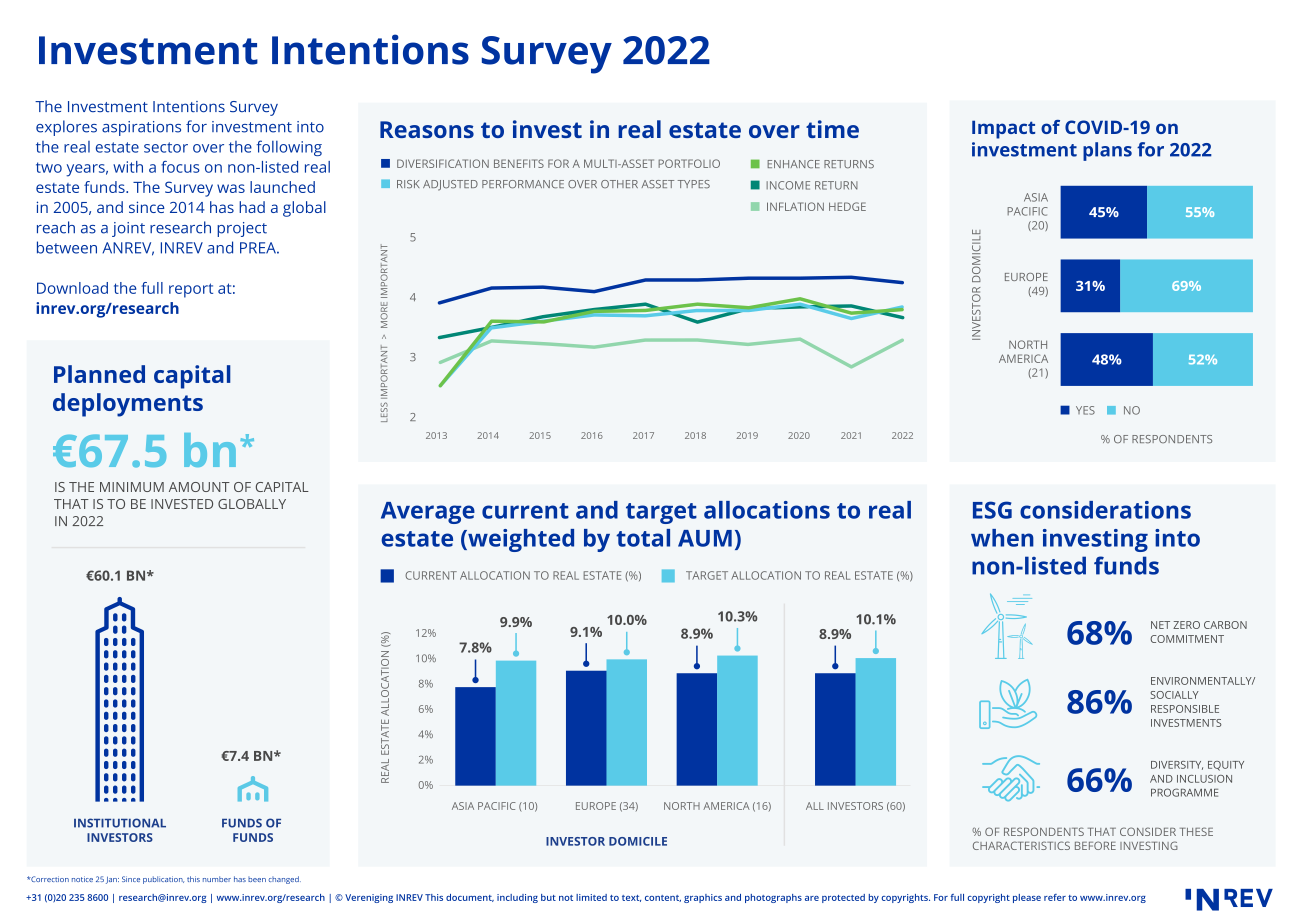  Describe the element at coordinates (631, 898) in the screenshot. I see `text` at that location.
